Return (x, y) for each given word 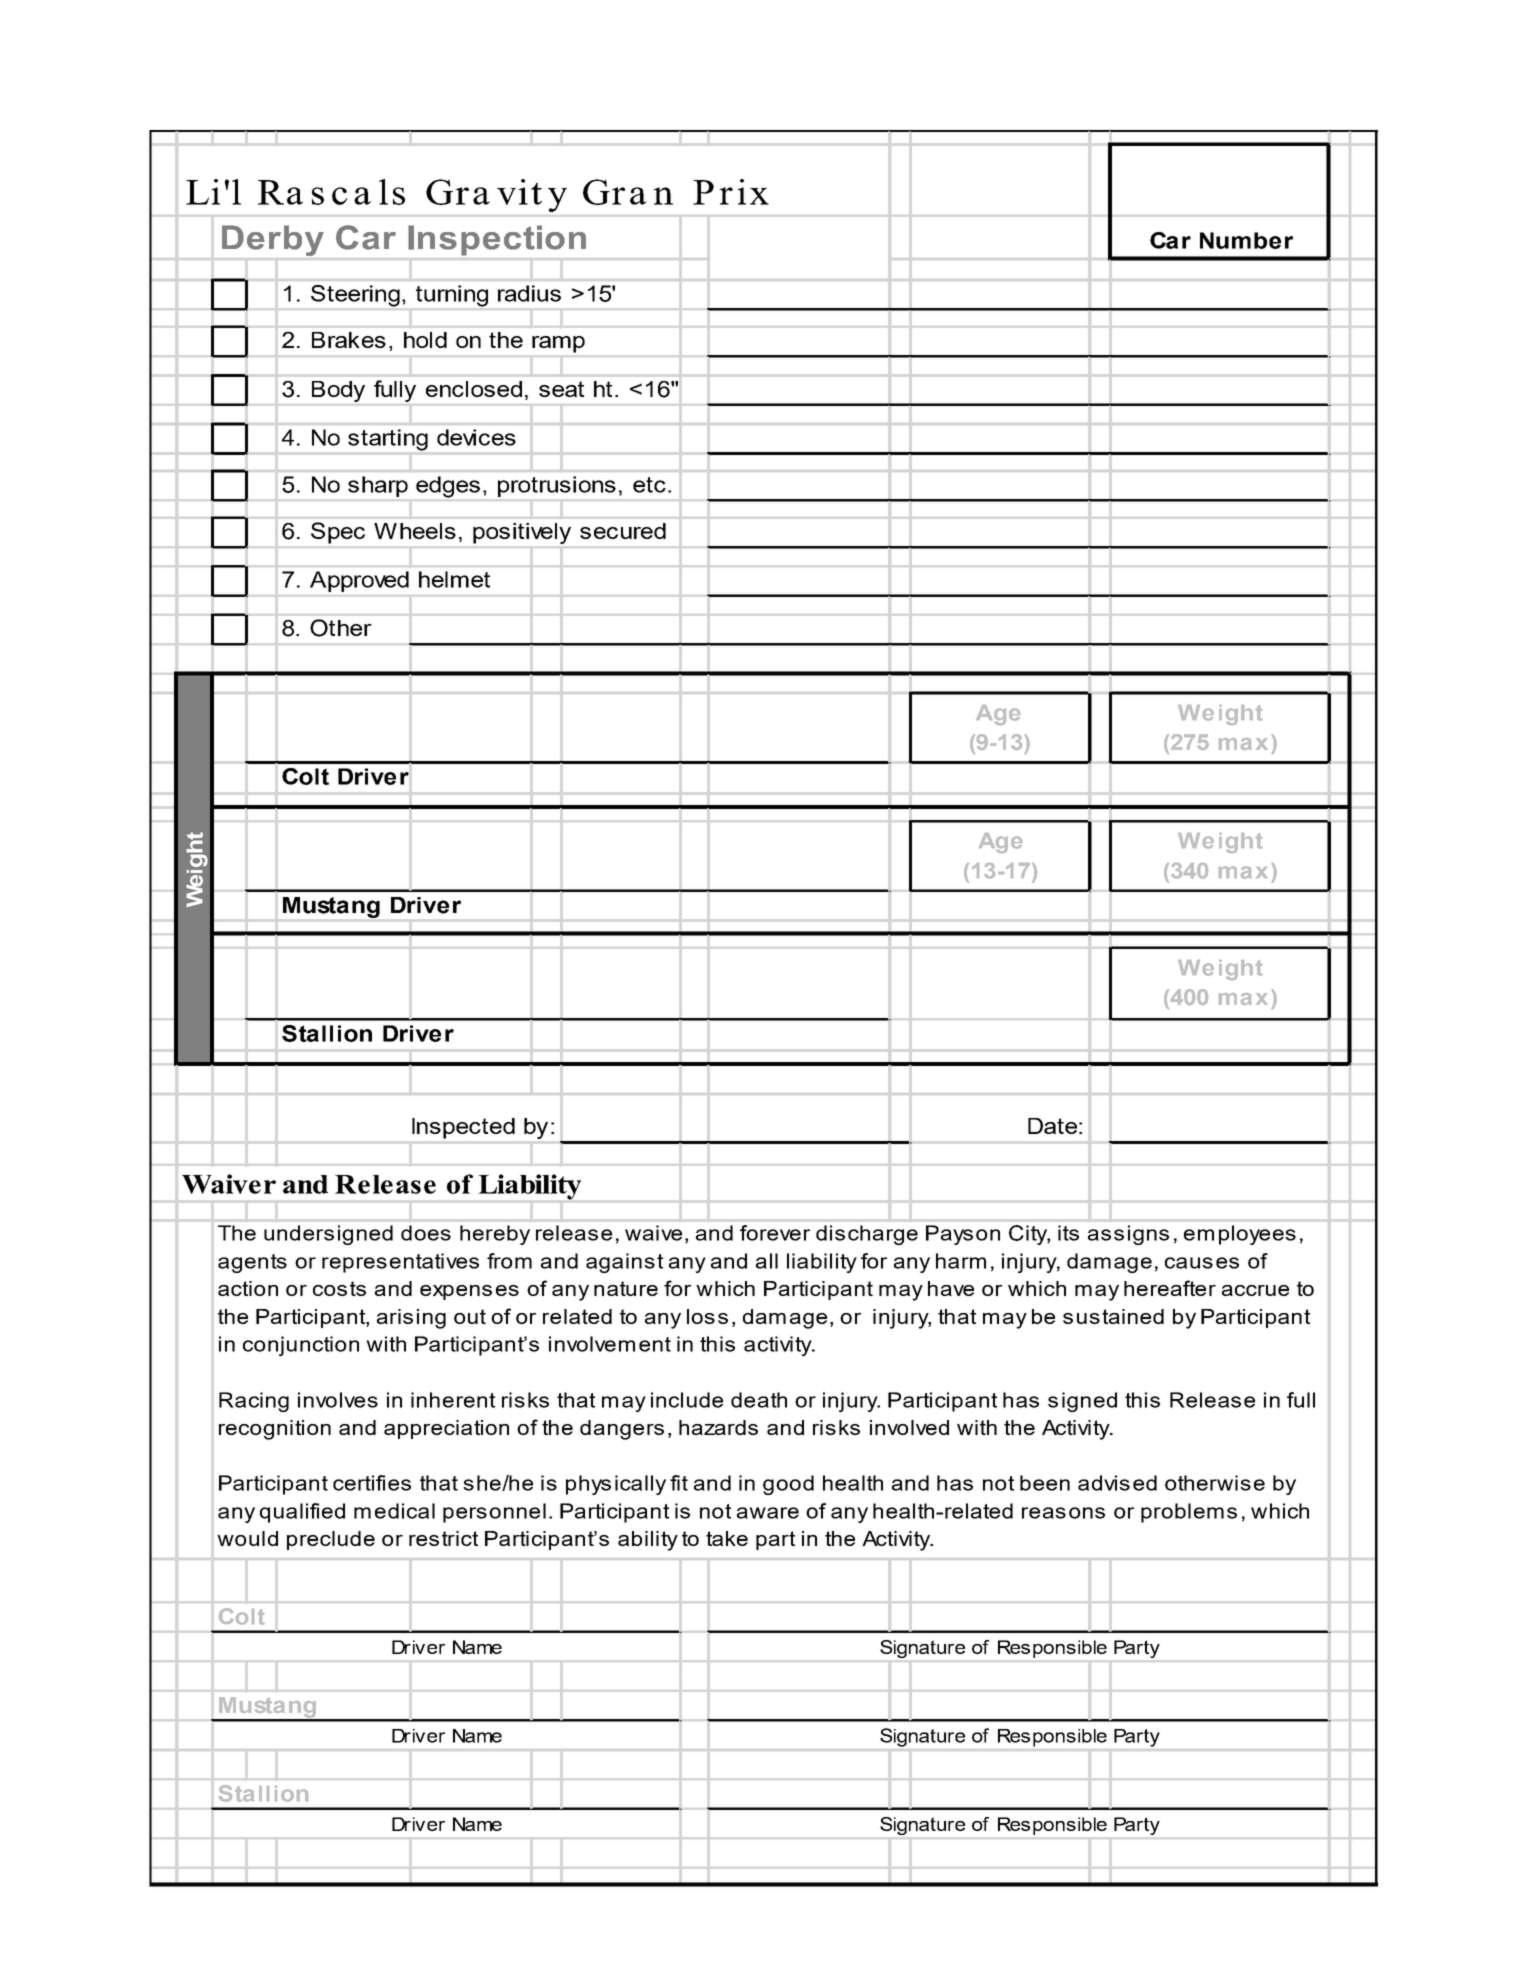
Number (1246, 240)
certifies (372, 1483)
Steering (355, 296)
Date (1052, 1126)
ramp (558, 344)
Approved (359, 581)
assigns (1128, 1235)
